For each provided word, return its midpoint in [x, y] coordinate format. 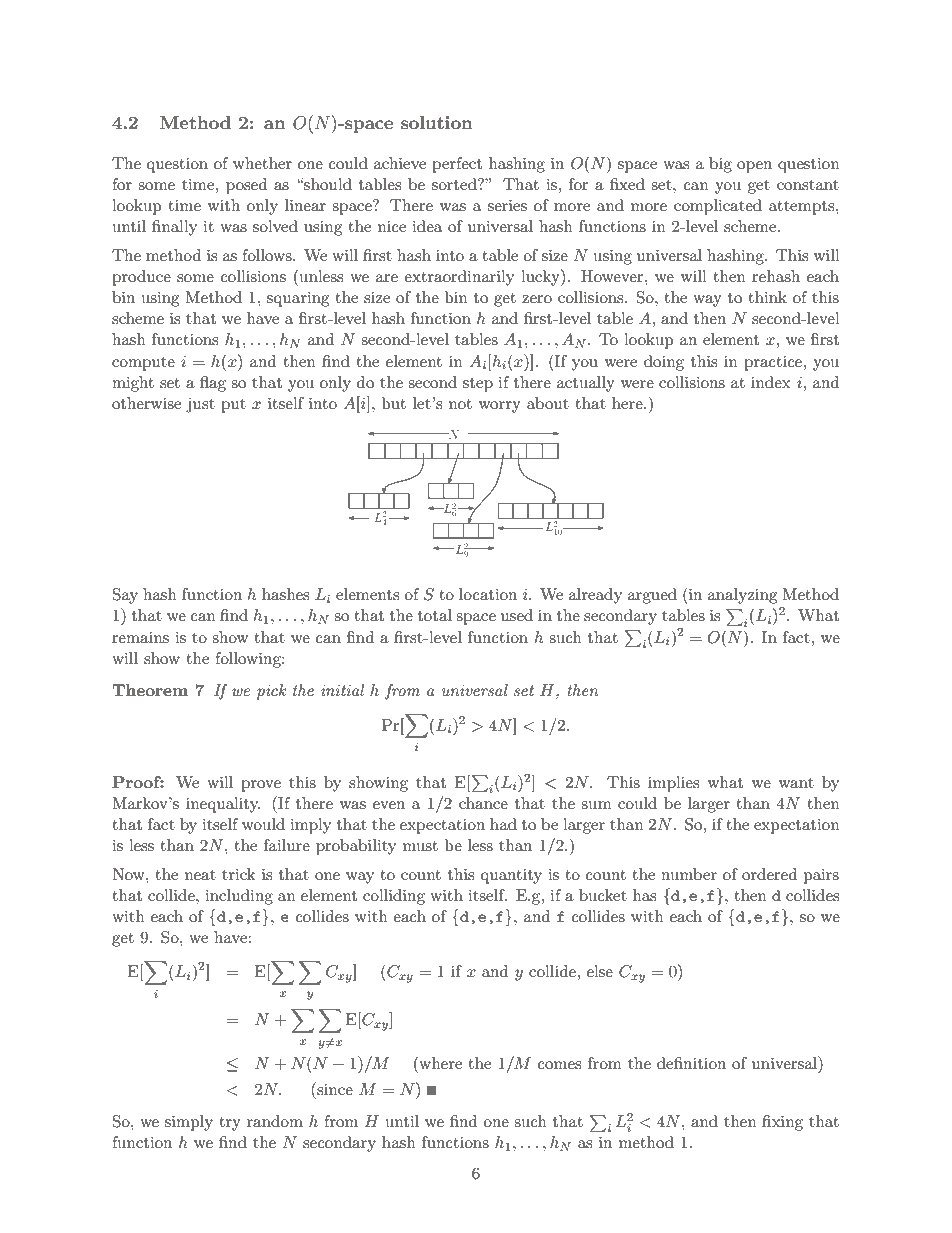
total [435, 615]
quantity [511, 876]
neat [200, 875]
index [771, 382]
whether [262, 163]
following [249, 660]
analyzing [742, 596]
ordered [769, 874]
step [478, 385]
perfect [457, 165]
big [720, 165]
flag [213, 384]
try [230, 1124]
